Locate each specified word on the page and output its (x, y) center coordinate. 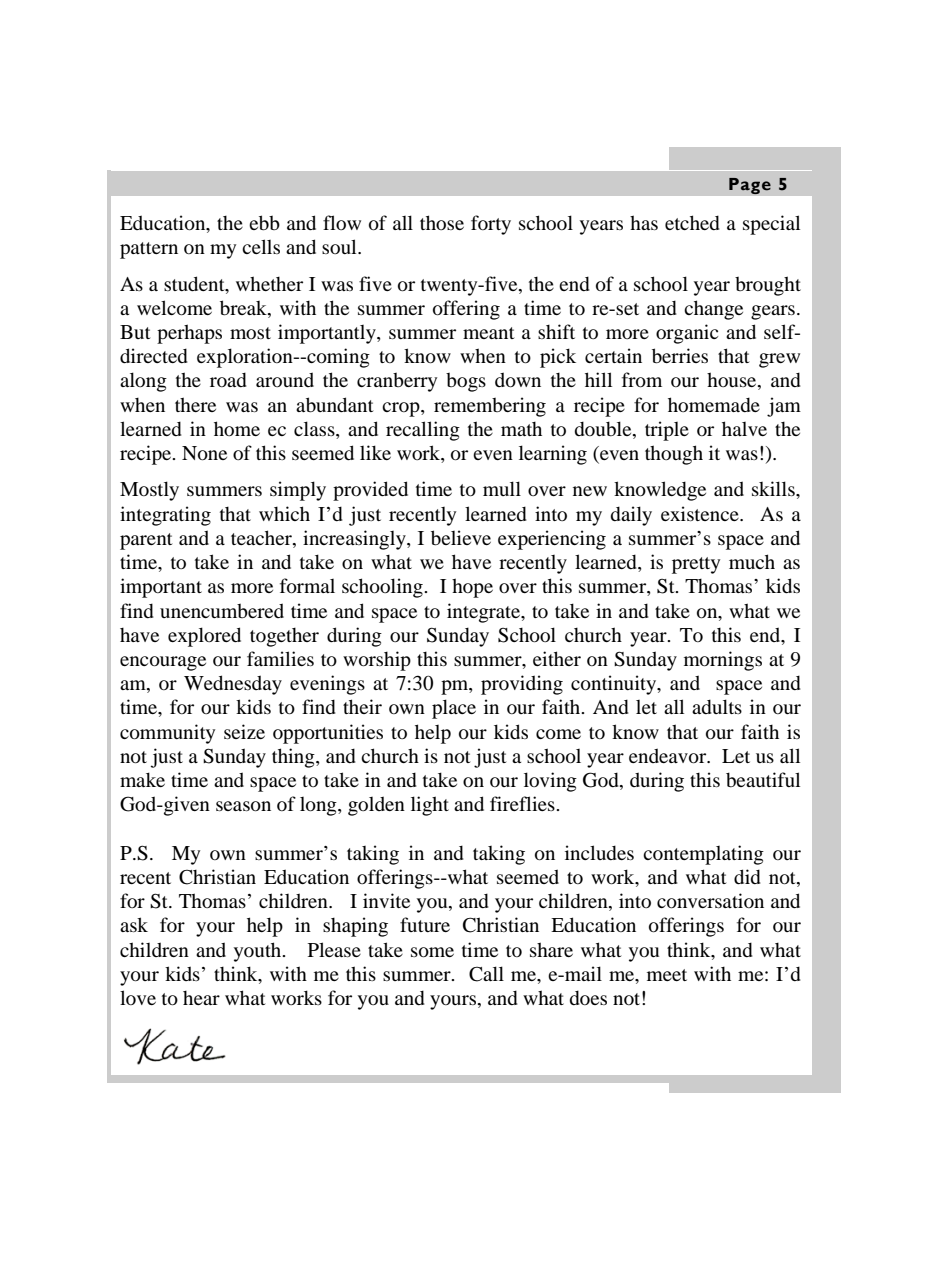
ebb (264, 223)
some (432, 952)
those (442, 222)
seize (244, 731)
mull (502, 488)
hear (201, 998)
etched (692, 222)
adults (717, 706)
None (204, 453)
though (674, 455)
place (454, 709)
